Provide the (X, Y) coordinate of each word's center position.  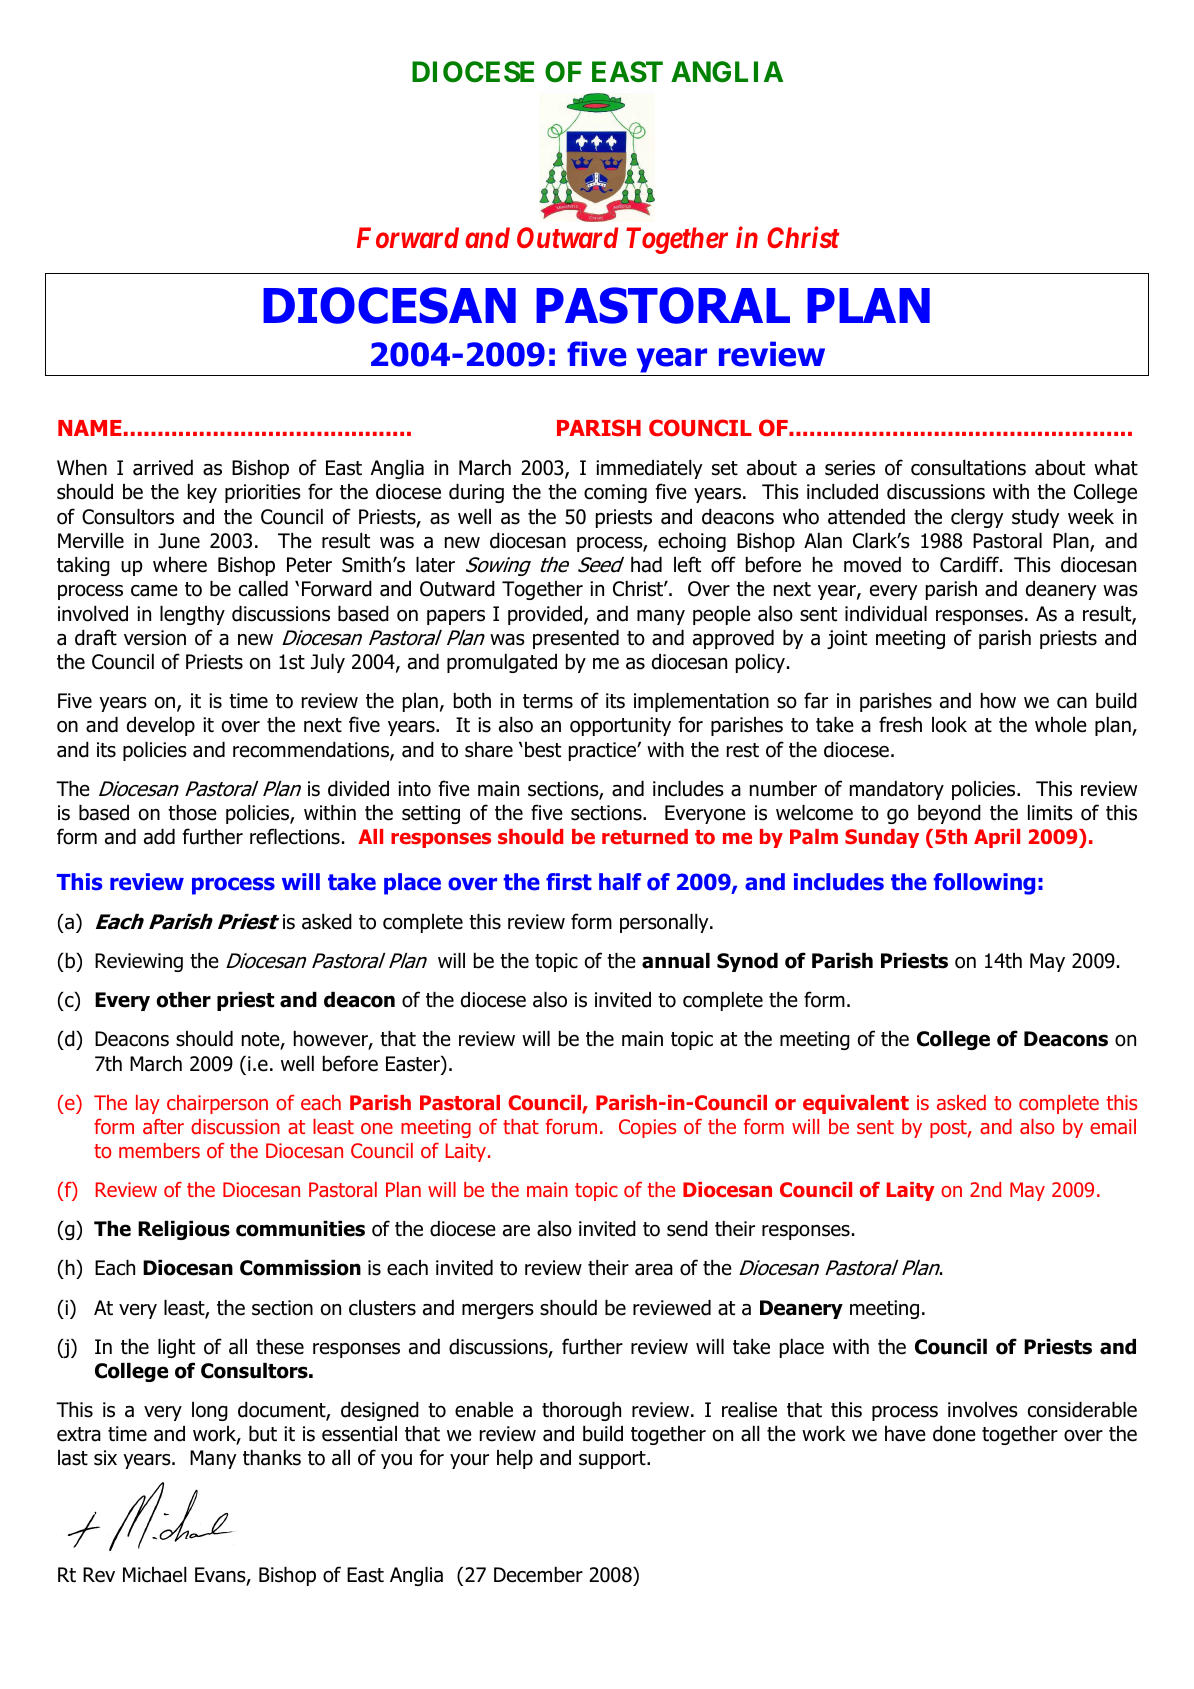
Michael (155, 1575)
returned (645, 837)
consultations (968, 468)
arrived (163, 468)
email (1113, 1126)
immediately (649, 469)
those (192, 813)
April (997, 838)
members (159, 1150)
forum (571, 1126)
